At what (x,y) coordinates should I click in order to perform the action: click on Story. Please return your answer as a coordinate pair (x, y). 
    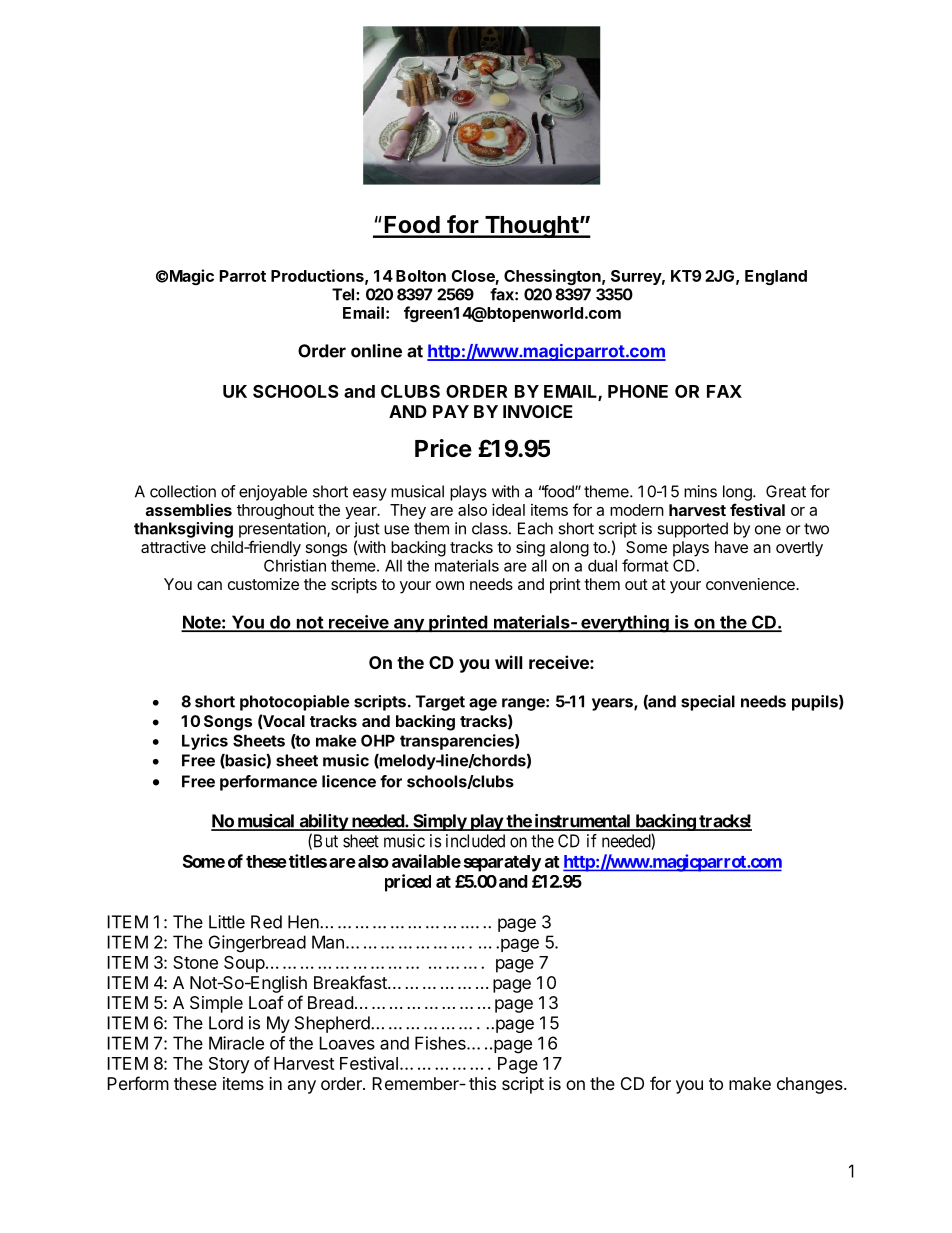
    Looking at the image, I should click on (229, 1065).
